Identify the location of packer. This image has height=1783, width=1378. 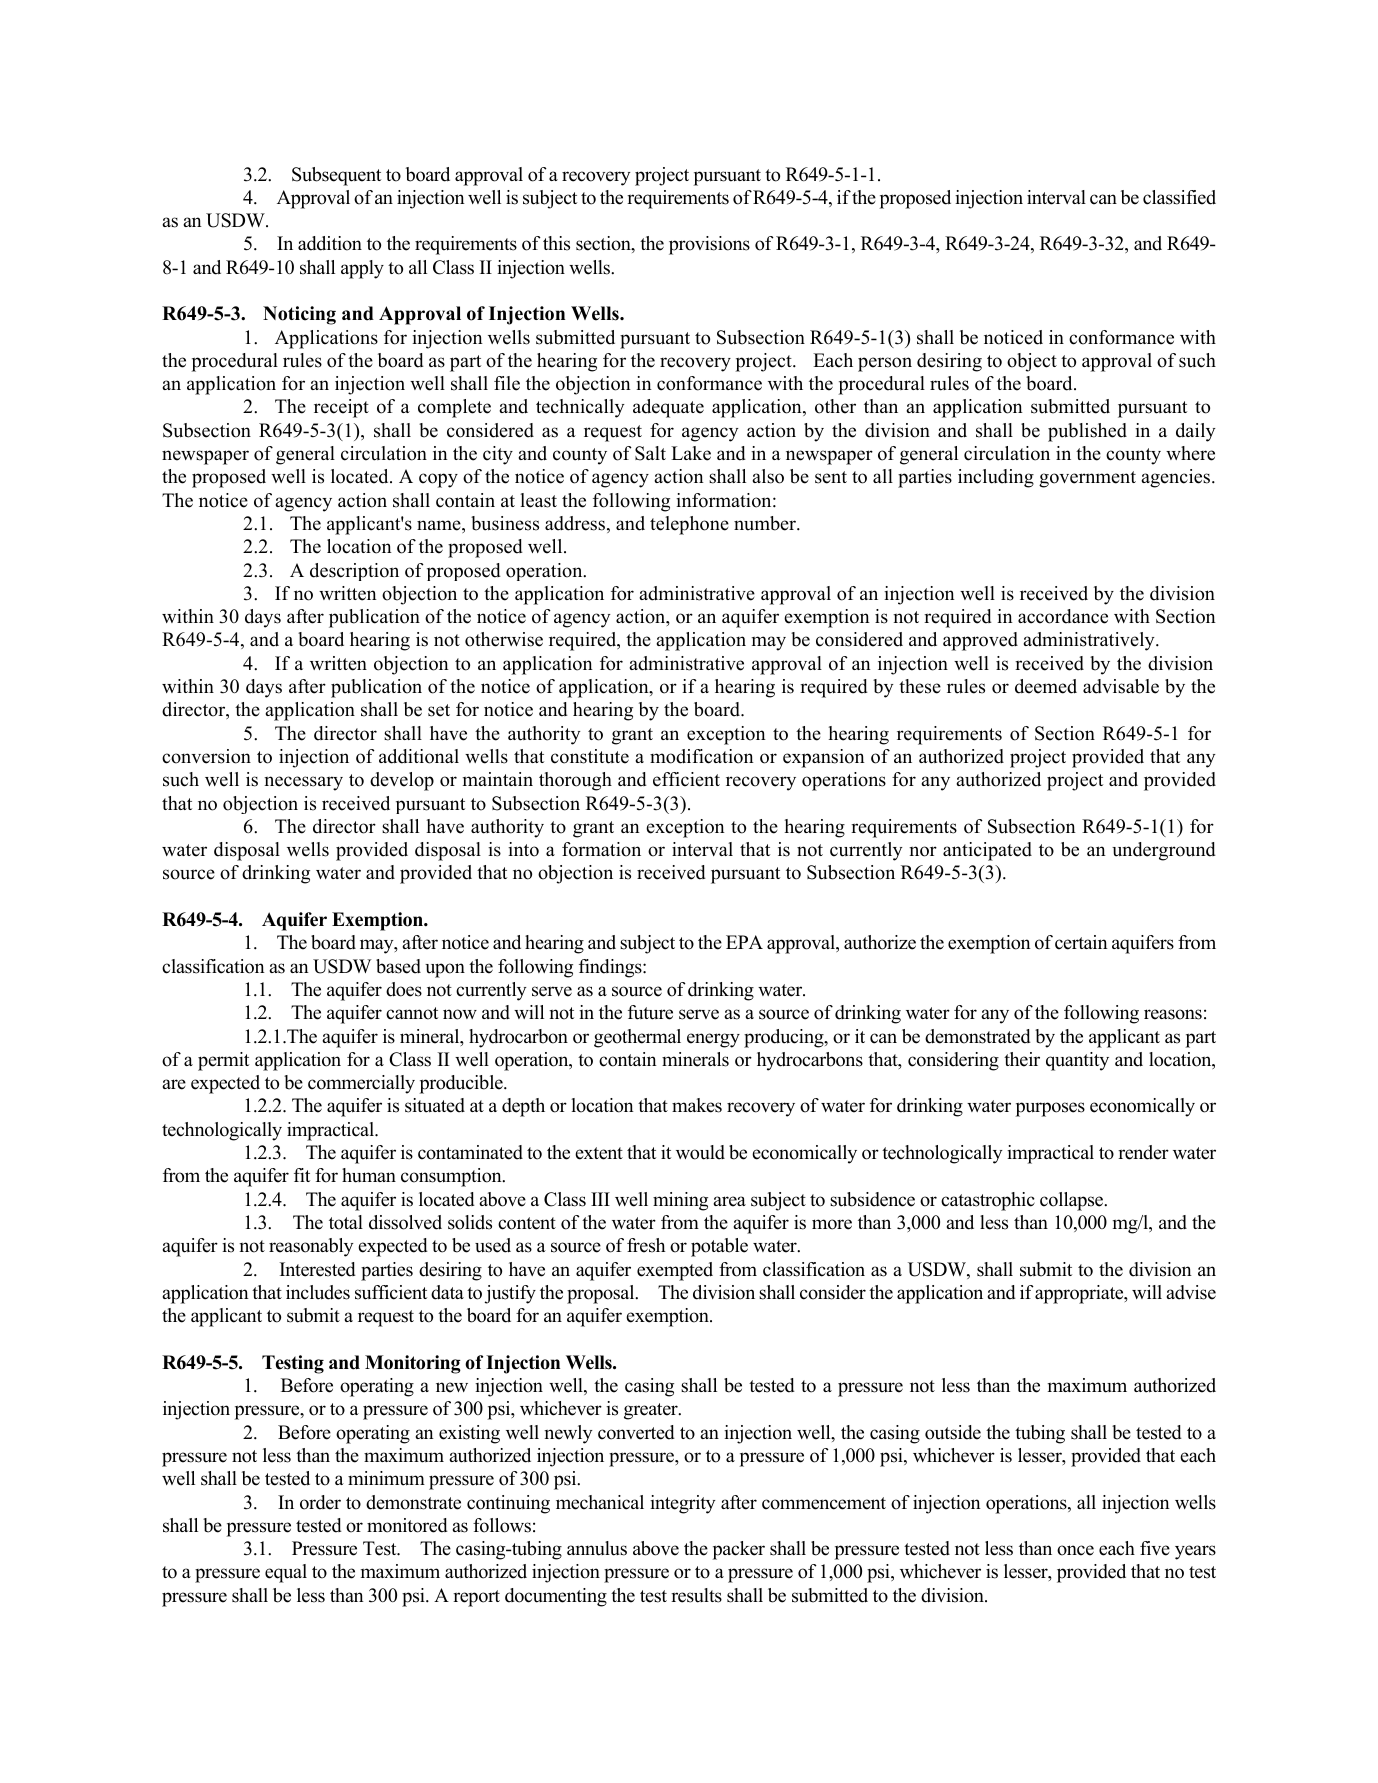
(738, 1550).
